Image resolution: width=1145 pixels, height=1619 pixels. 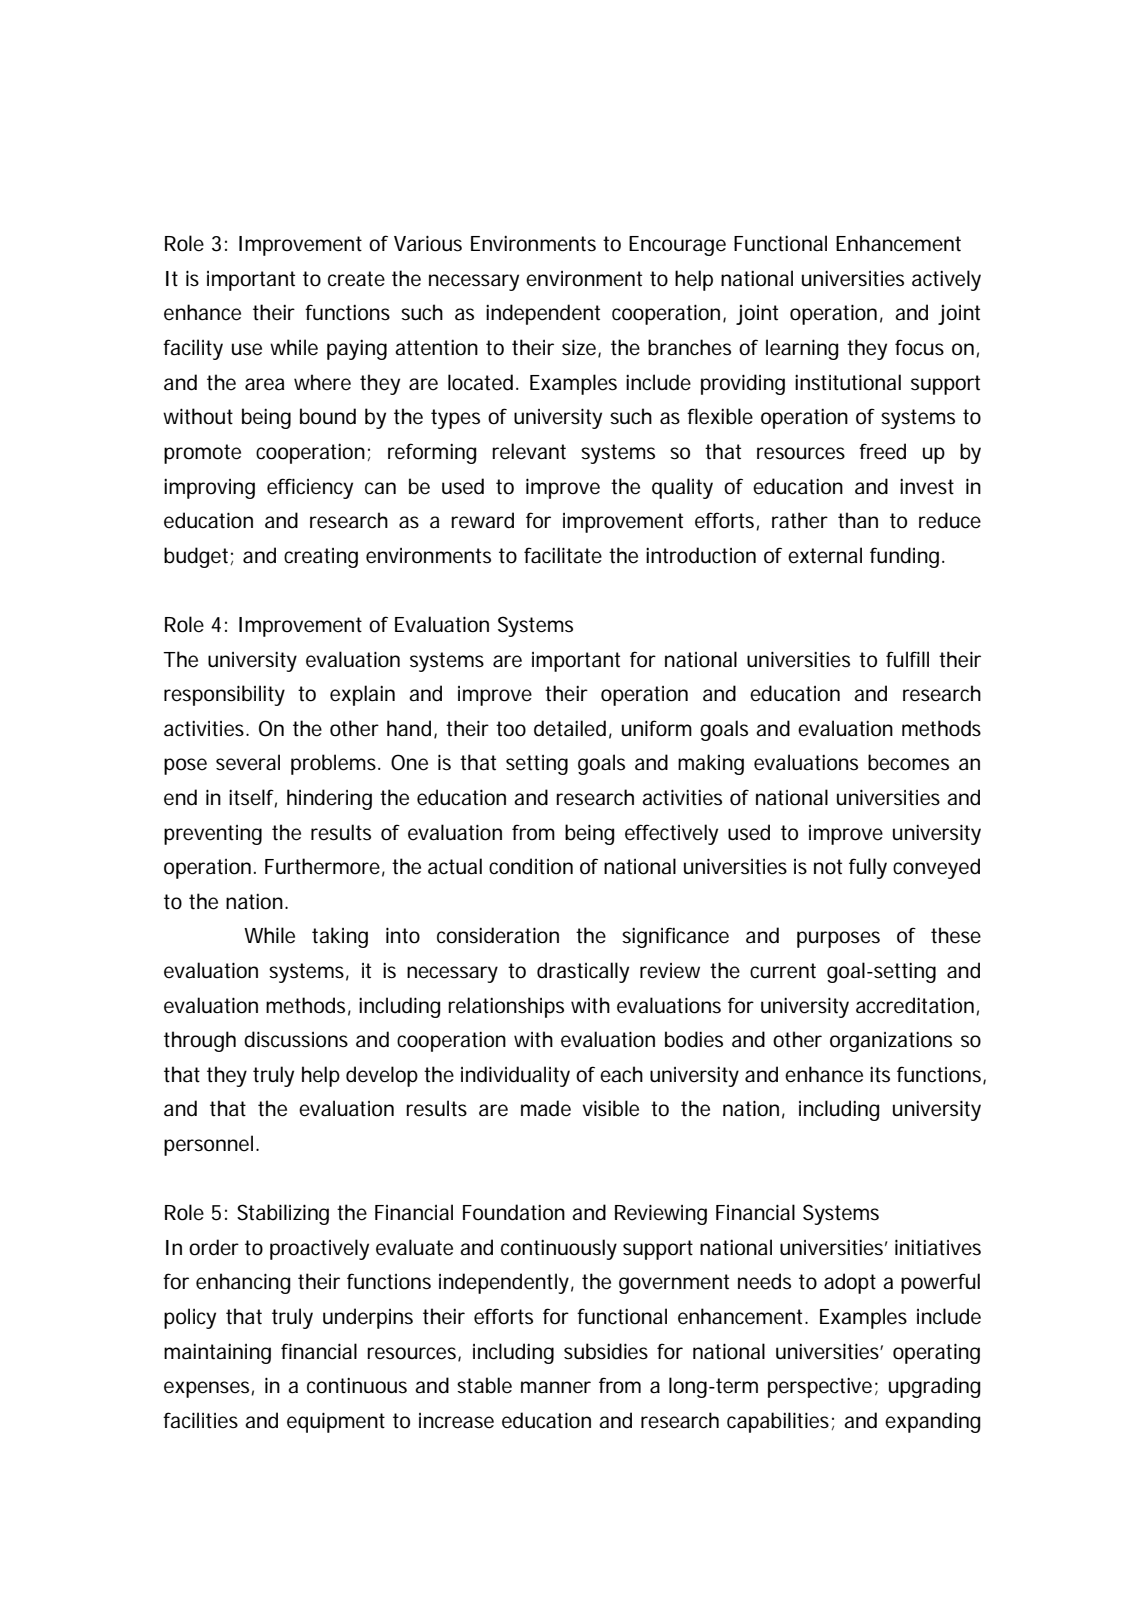 I want to click on organizations, so click(x=891, y=1041).
